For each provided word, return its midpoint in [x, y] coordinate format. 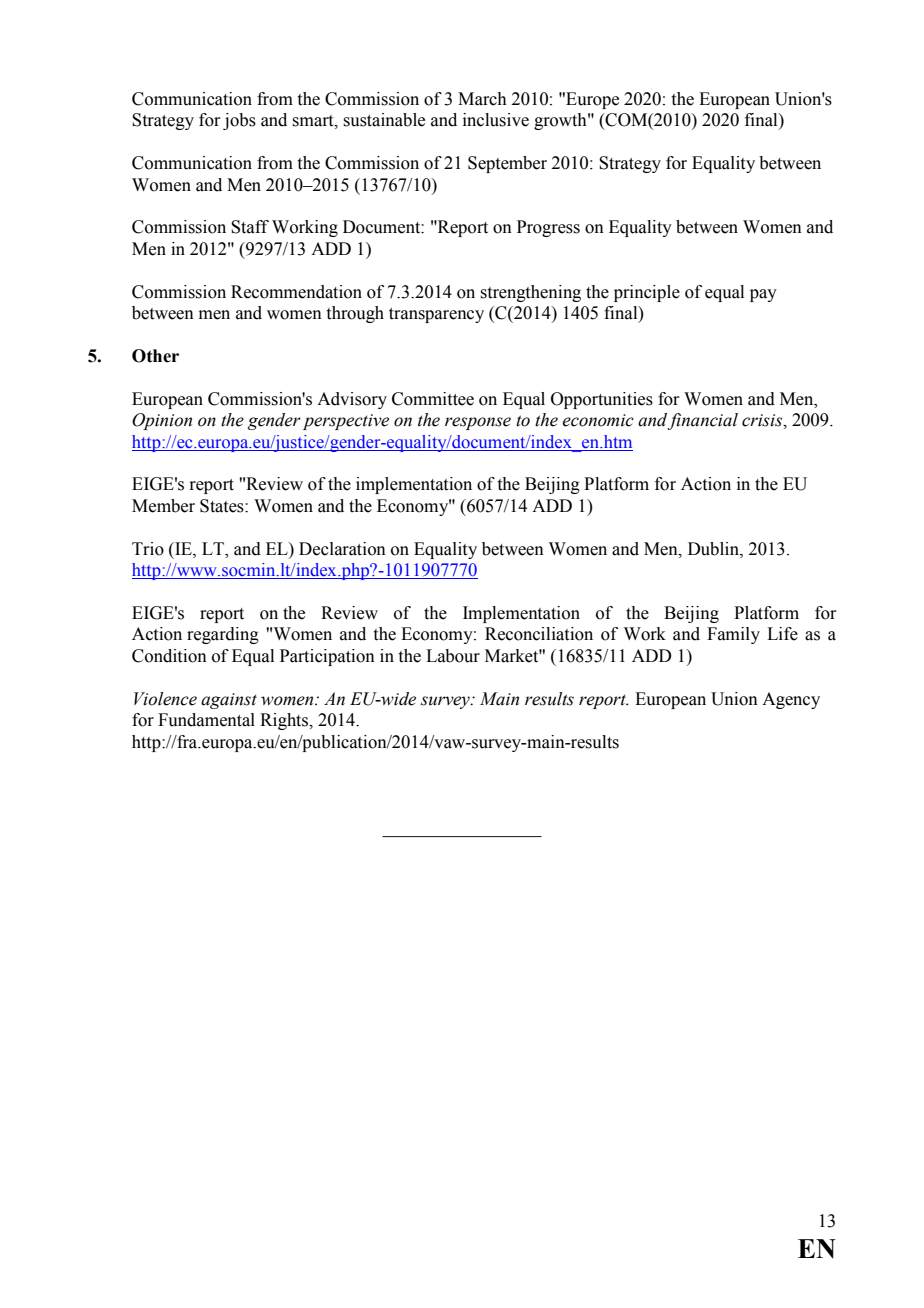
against [229, 701]
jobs [239, 121]
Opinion [162, 421]
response [478, 423]
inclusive [496, 120]
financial [702, 421]
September [507, 164]
